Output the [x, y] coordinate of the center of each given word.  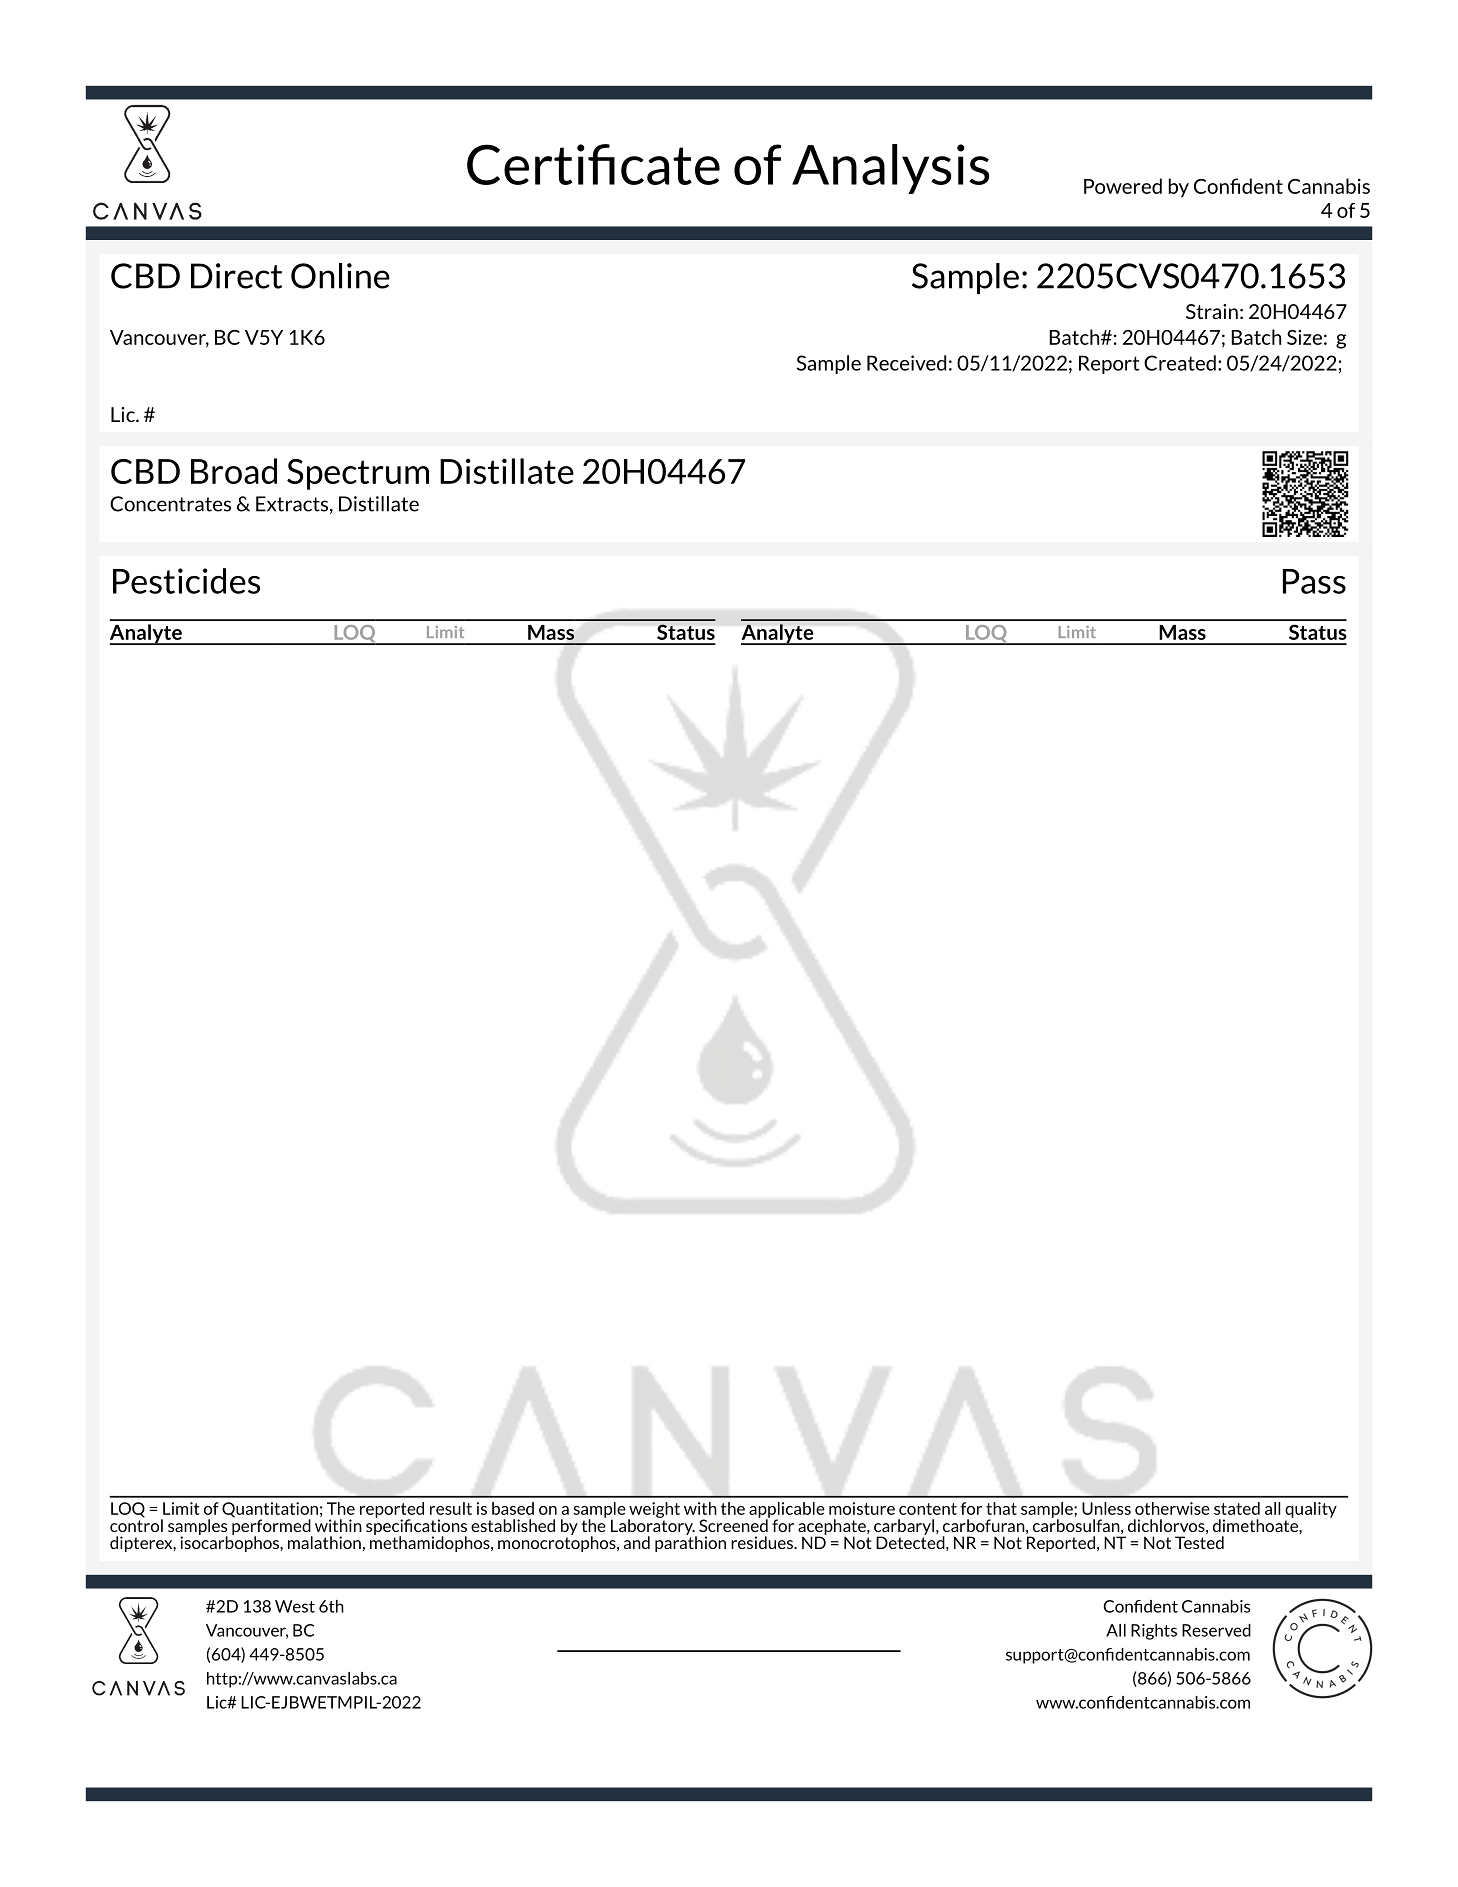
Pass [1314, 581]
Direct [236, 276]
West [295, 1606]
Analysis [890, 169]
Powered [1123, 186]
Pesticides [186, 581]
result [451, 1508]
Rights [1154, 1632]
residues [763, 1542]
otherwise [1172, 1508]
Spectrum [358, 474]
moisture [862, 1508]
